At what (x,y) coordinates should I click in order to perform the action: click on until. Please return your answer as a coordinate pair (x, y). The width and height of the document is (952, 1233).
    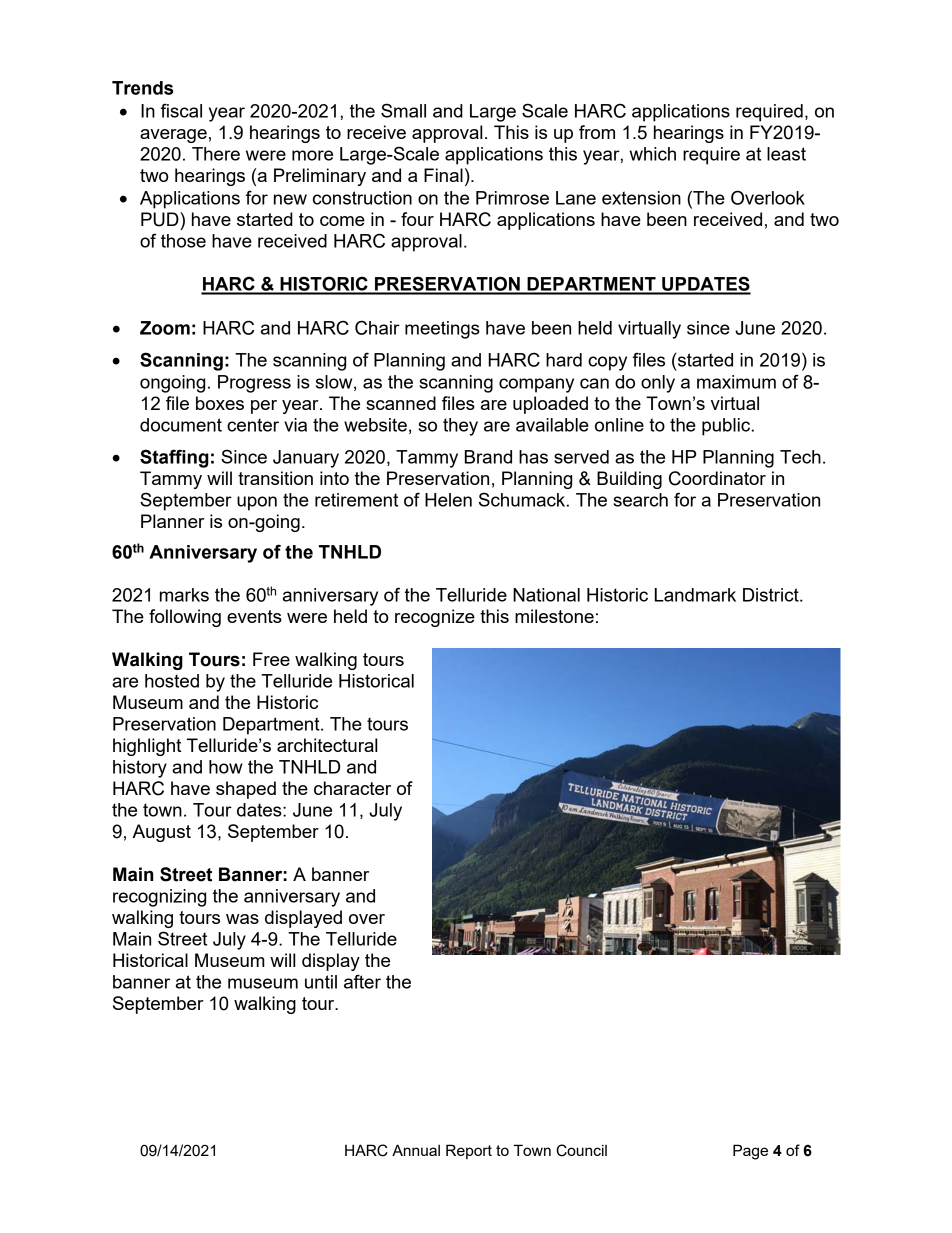
    Looking at the image, I should click on (321, 982).
